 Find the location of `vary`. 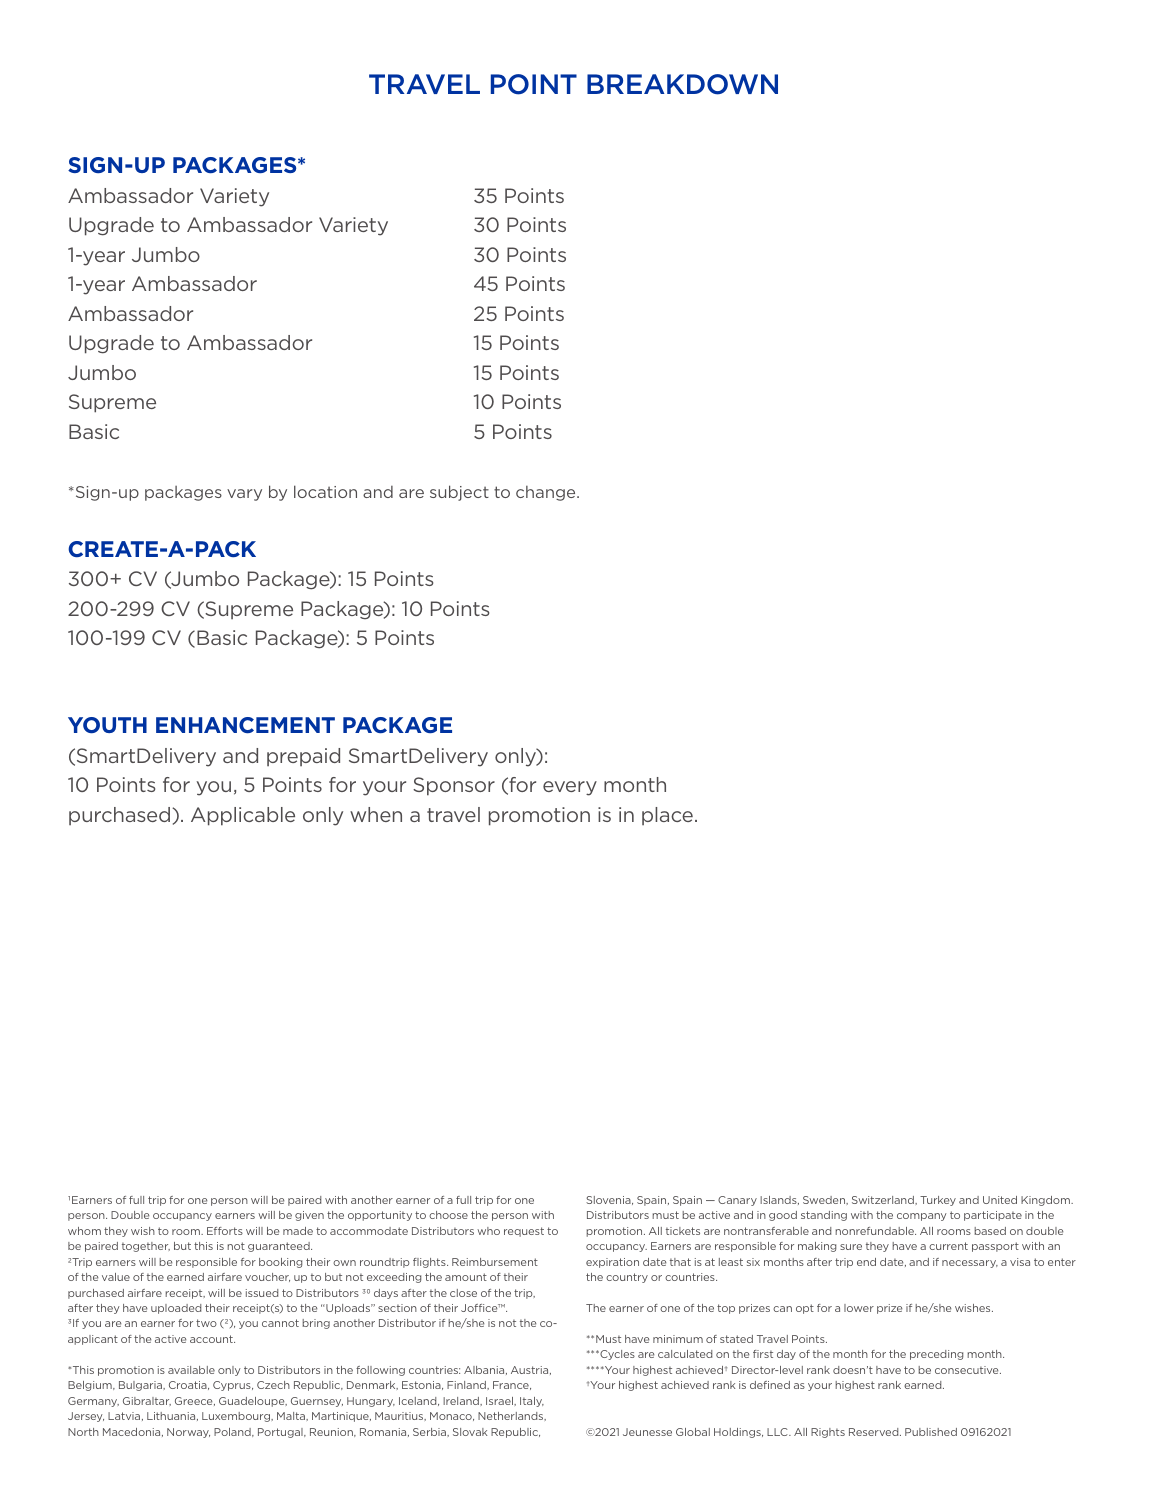

vary is located at coordinates (244, 495).
